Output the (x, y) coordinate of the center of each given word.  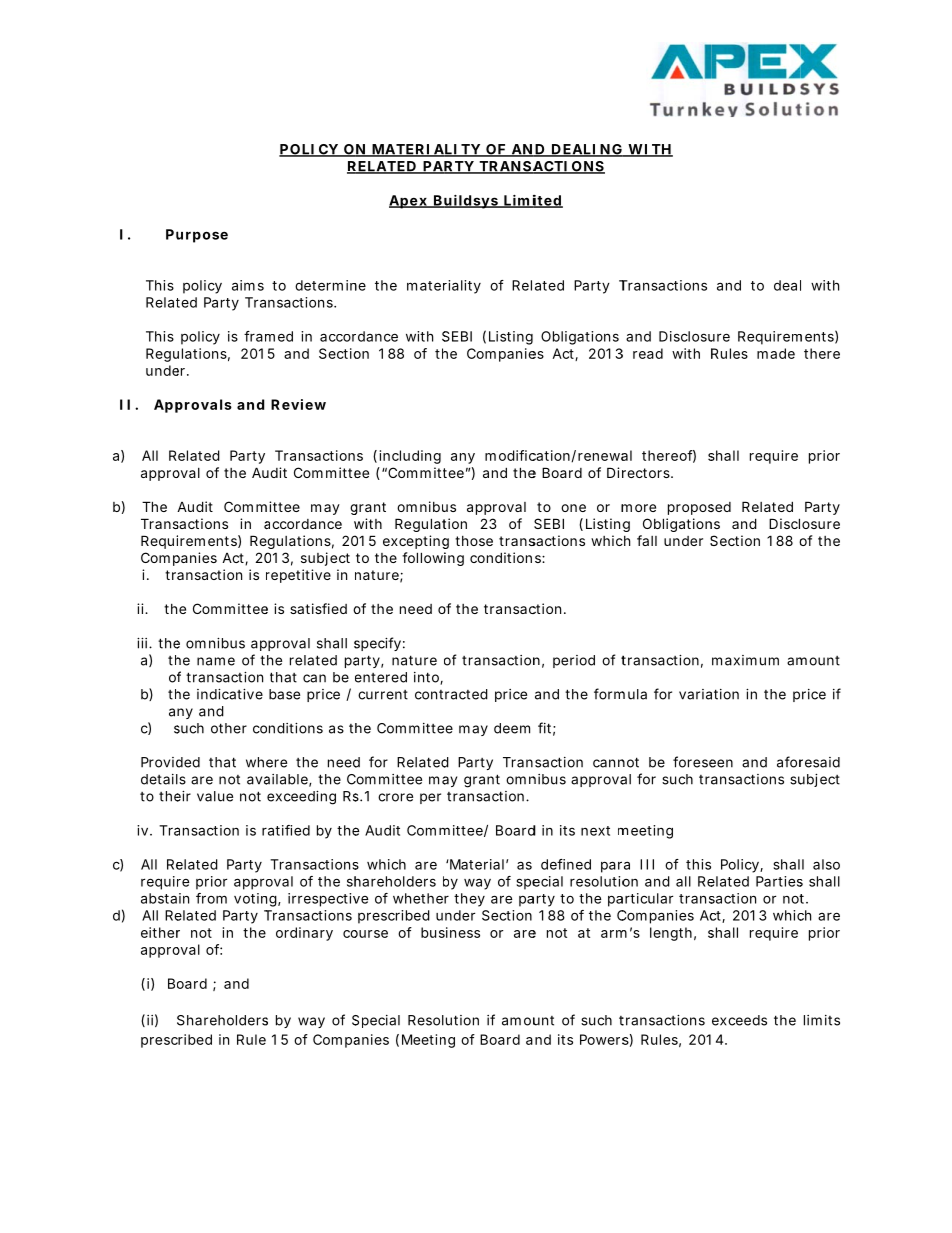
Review (298, 404)
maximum (745, 660)
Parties (779, 881)
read (648, 353)
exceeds (739, 1020)
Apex (408, 202)
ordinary (304, 934)
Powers (604, 1039)
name (216, 661)
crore (395, 797)
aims (248, 285)
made (776, 353)
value (215, 796)
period (574, 661)
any (463, 458)
